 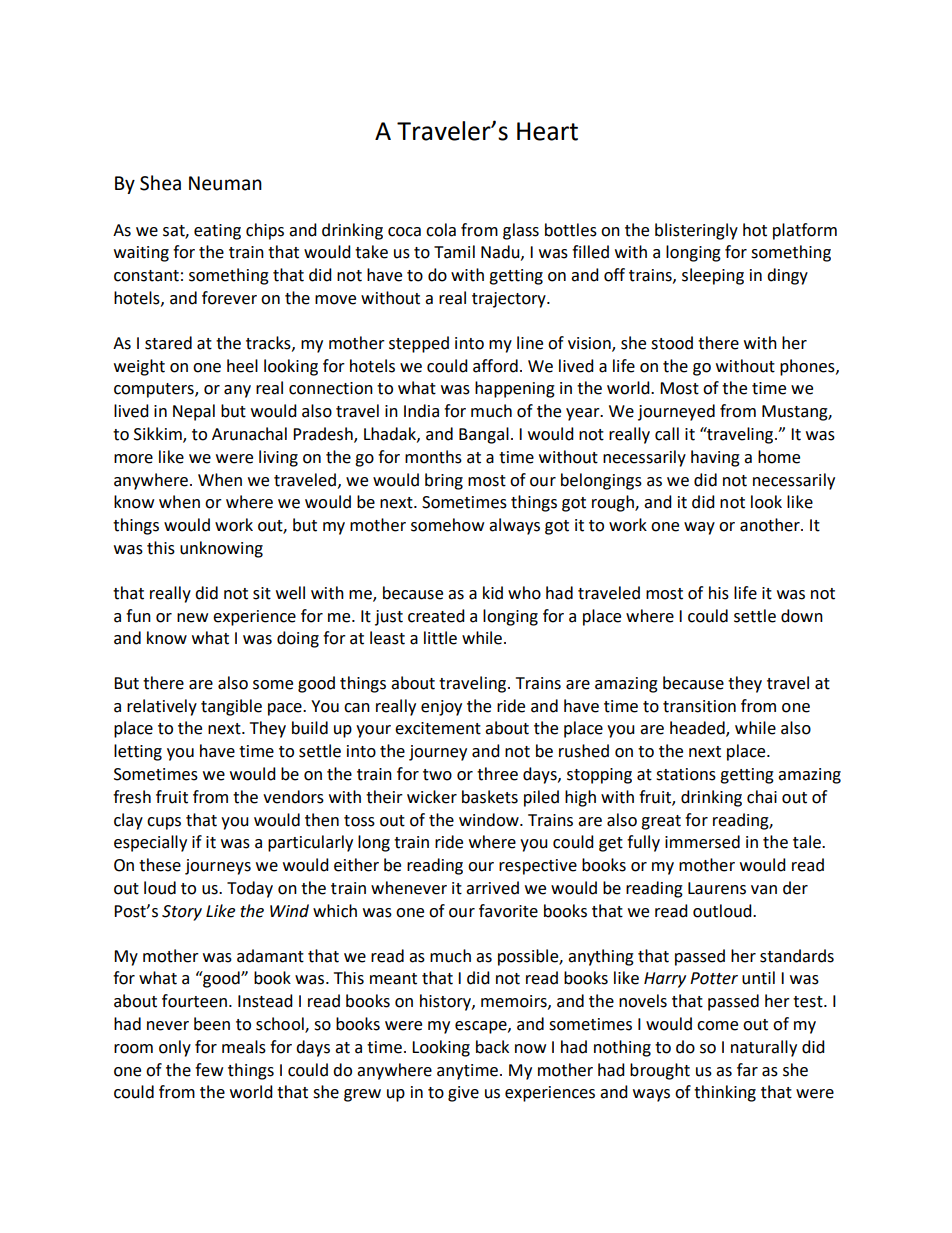 I want to click on down, so click(x=802, y=616).
